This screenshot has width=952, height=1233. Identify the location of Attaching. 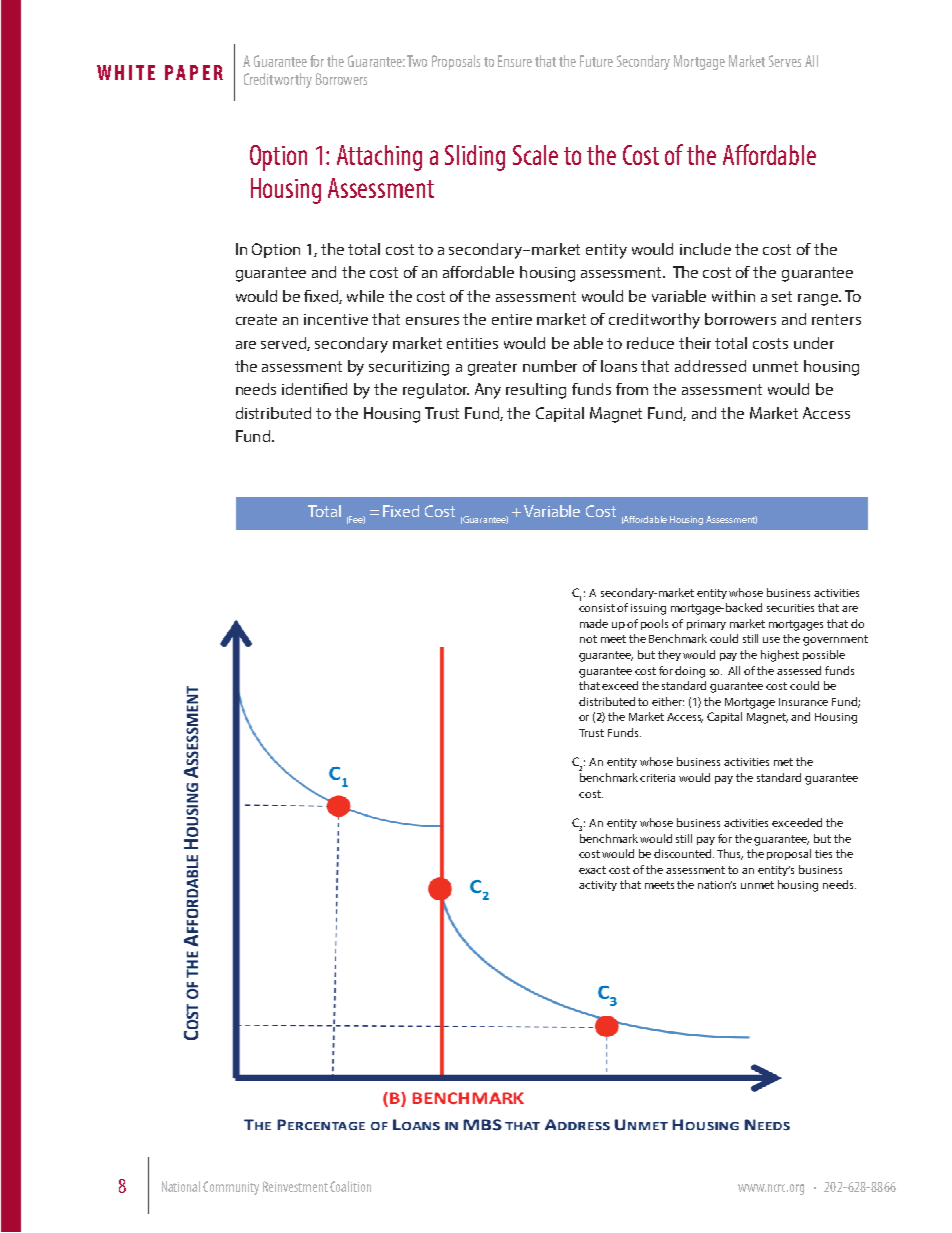
(379, 158).
